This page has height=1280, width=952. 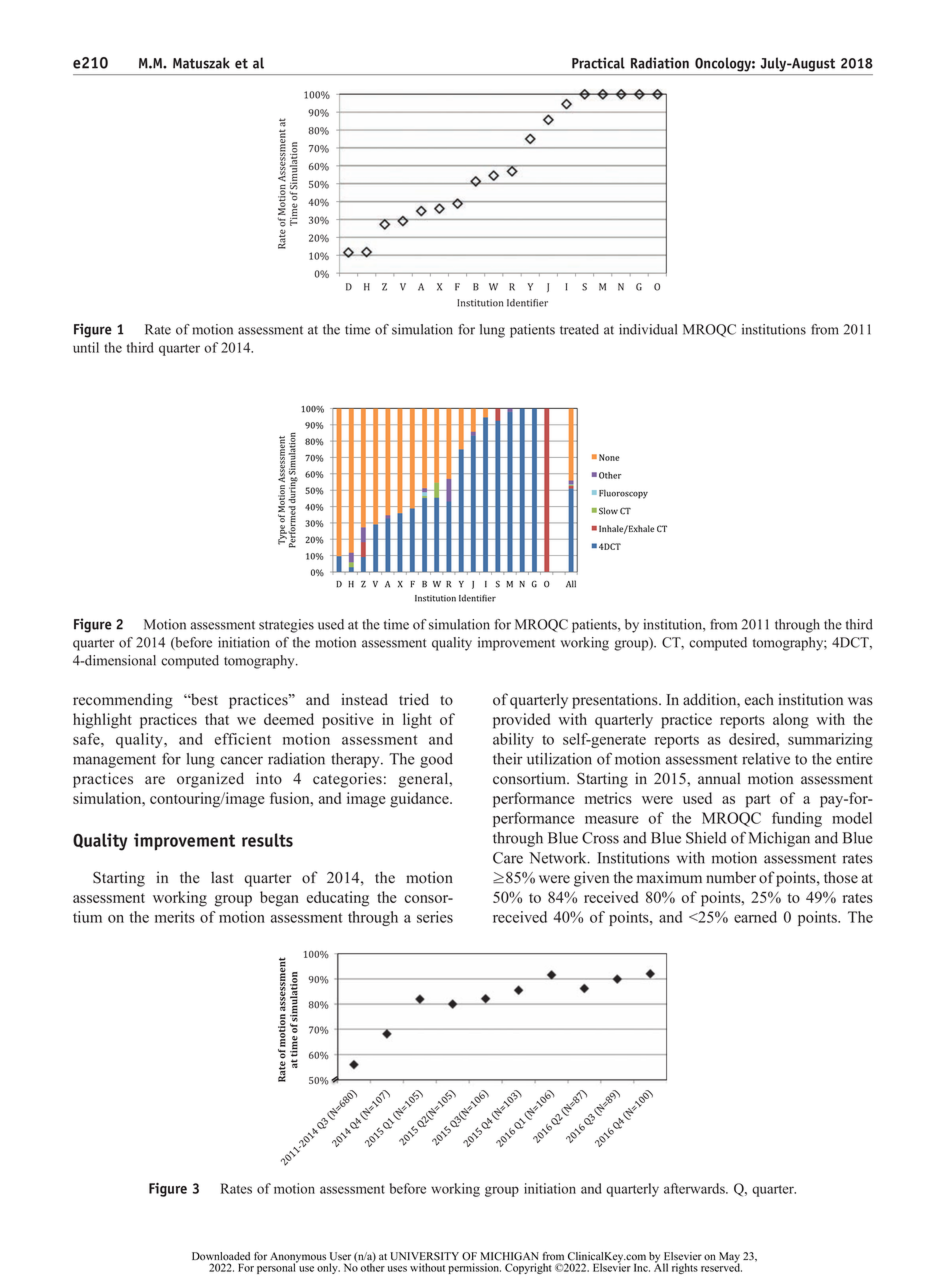 I want to click on until, so click(x=86, y=347).
